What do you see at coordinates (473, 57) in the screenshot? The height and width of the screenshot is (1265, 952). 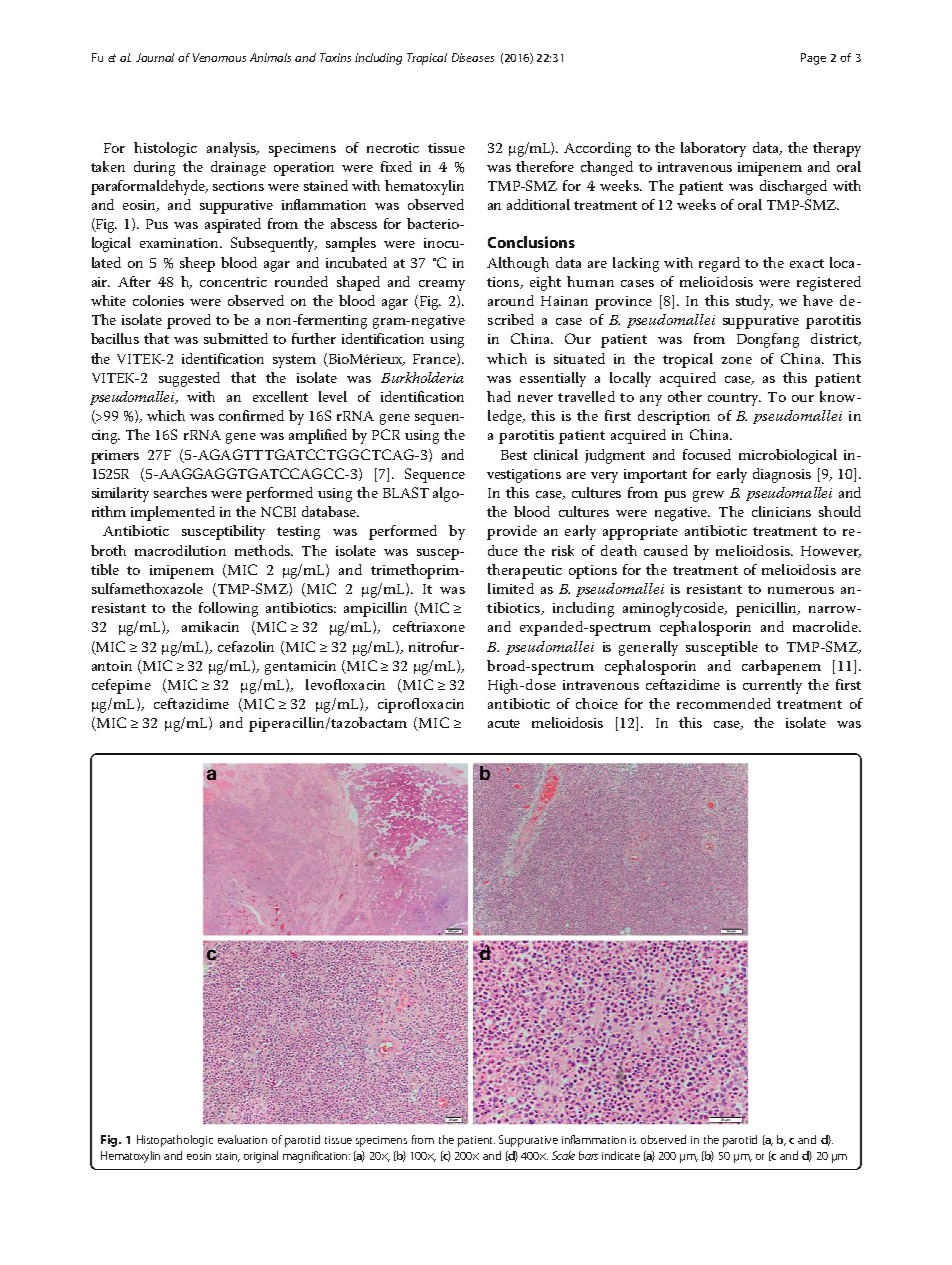 I see `Diseases` at bounding box center [473, 57].
